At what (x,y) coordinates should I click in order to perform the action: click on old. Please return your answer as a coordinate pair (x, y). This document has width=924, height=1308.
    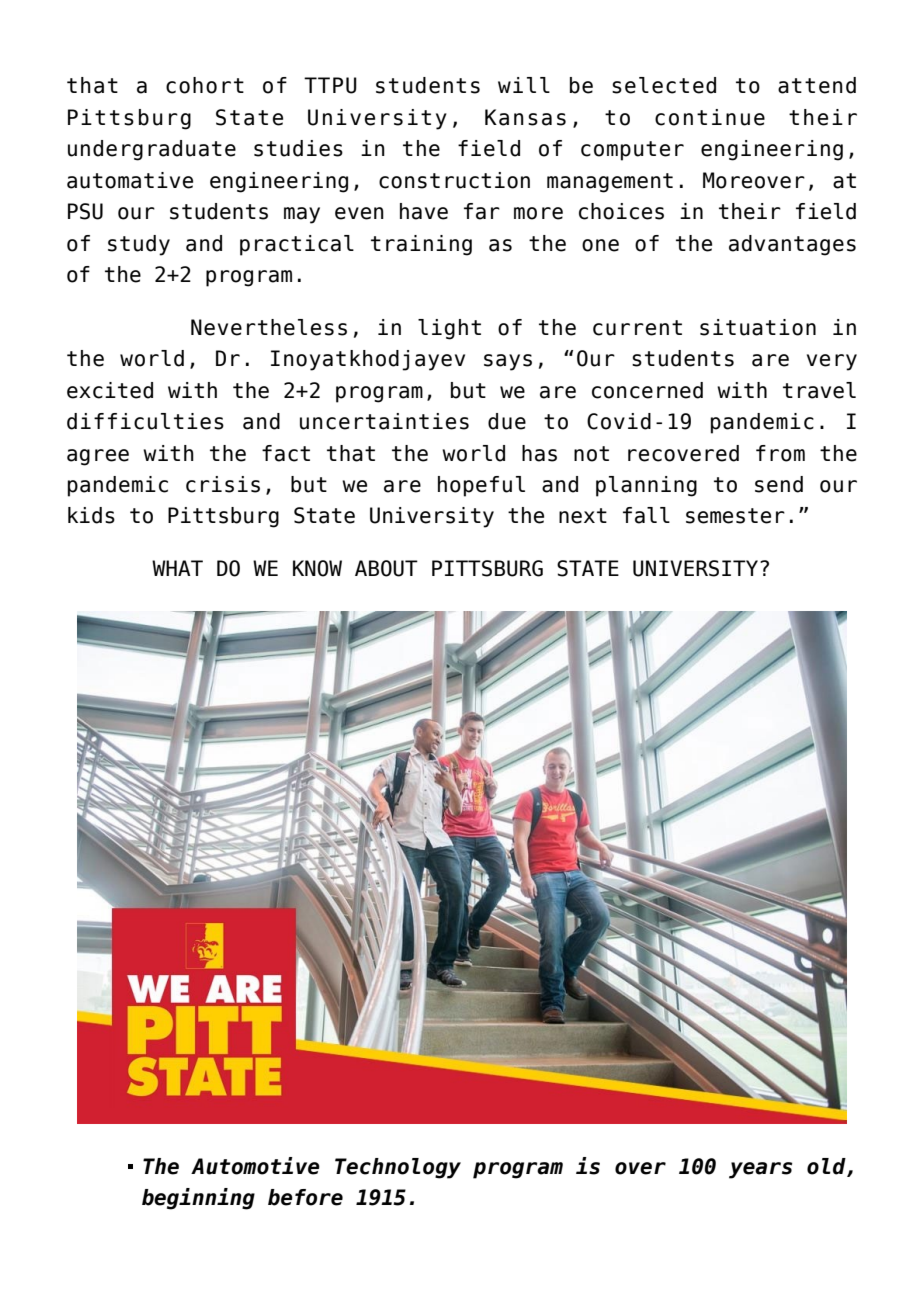
    Looking at the image, I should click on (827, 1167).
